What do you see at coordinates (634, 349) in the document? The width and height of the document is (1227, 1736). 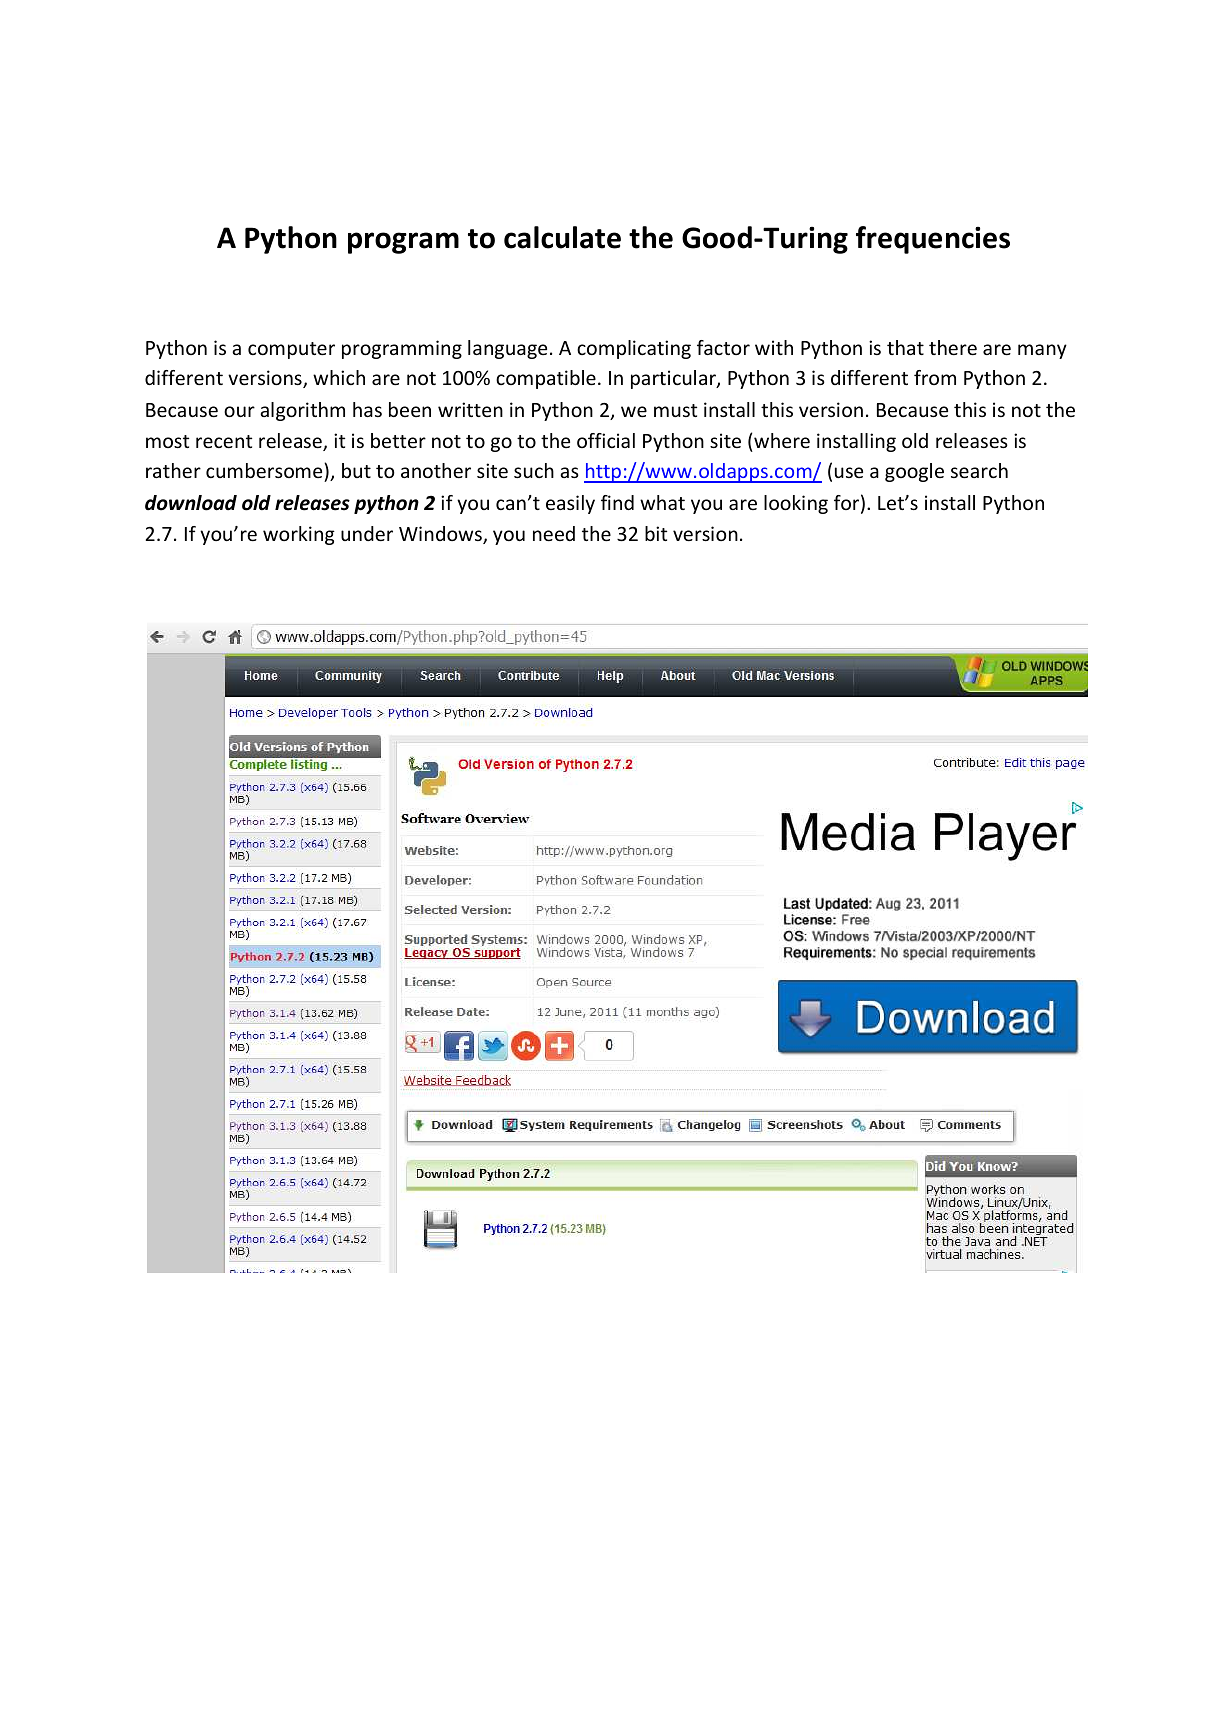 I see `complicating` at bounding box center [634, 349].
